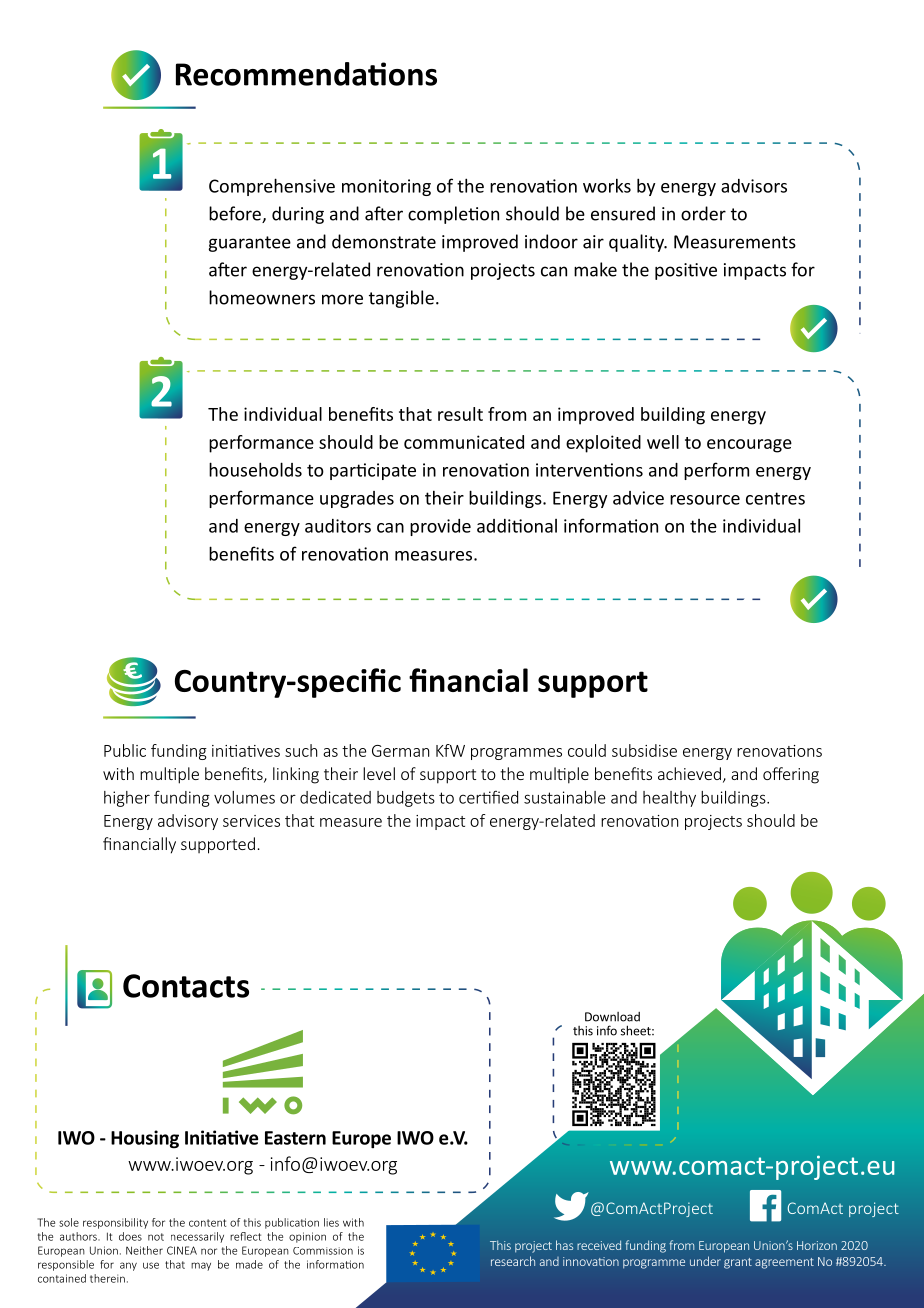 This image has height=1308, width=924. Describe the element at coordinates (669, 799) in the image. I see `healthy` at that location.
